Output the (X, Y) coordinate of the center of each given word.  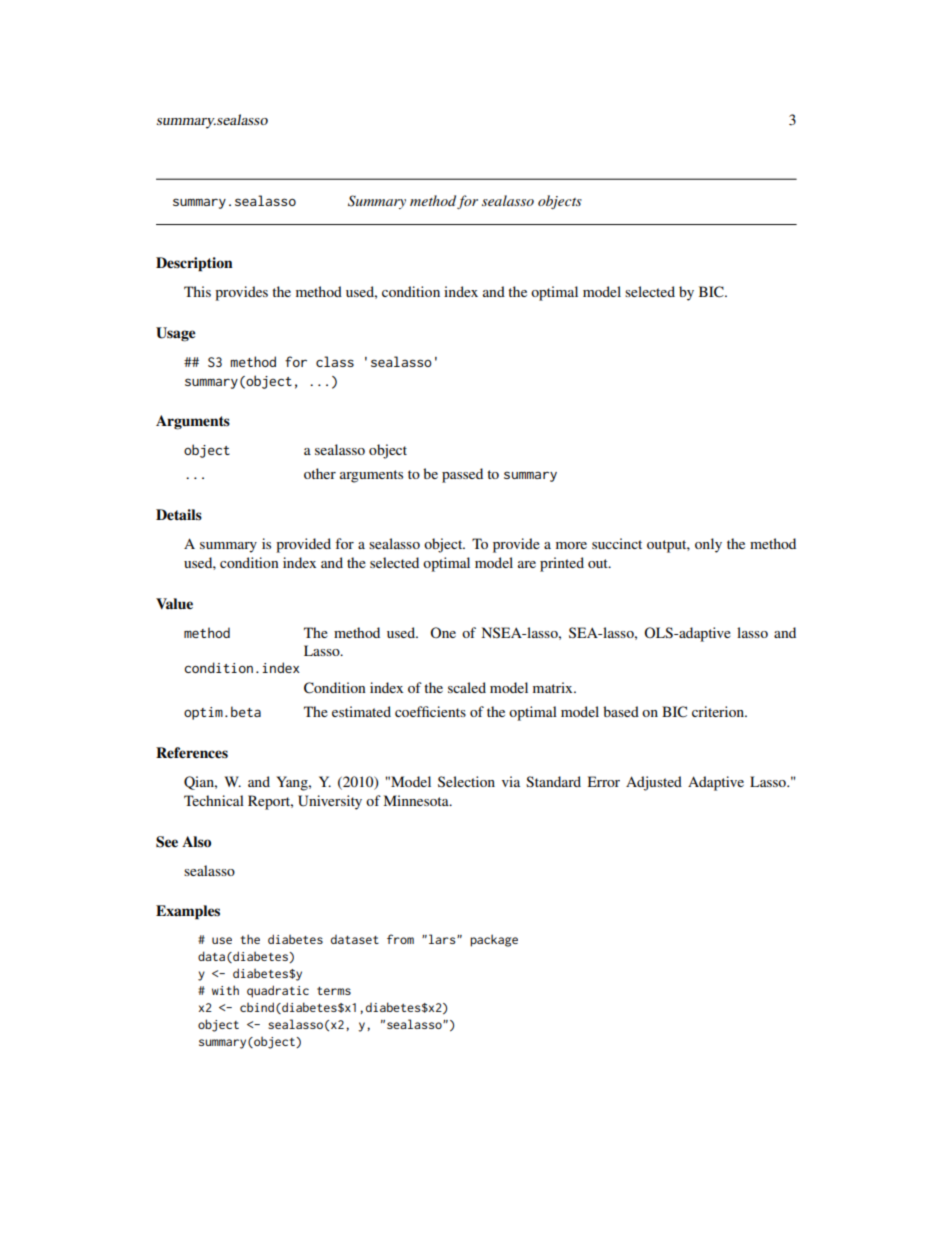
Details (179, 515)
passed (462, 475)
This (197, 291)
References (192, 753)
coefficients (430, 711)
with (225, 990)
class (335, 361)
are (527, 564)
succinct (617, 543)
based (621, 711)
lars (443, 939)
